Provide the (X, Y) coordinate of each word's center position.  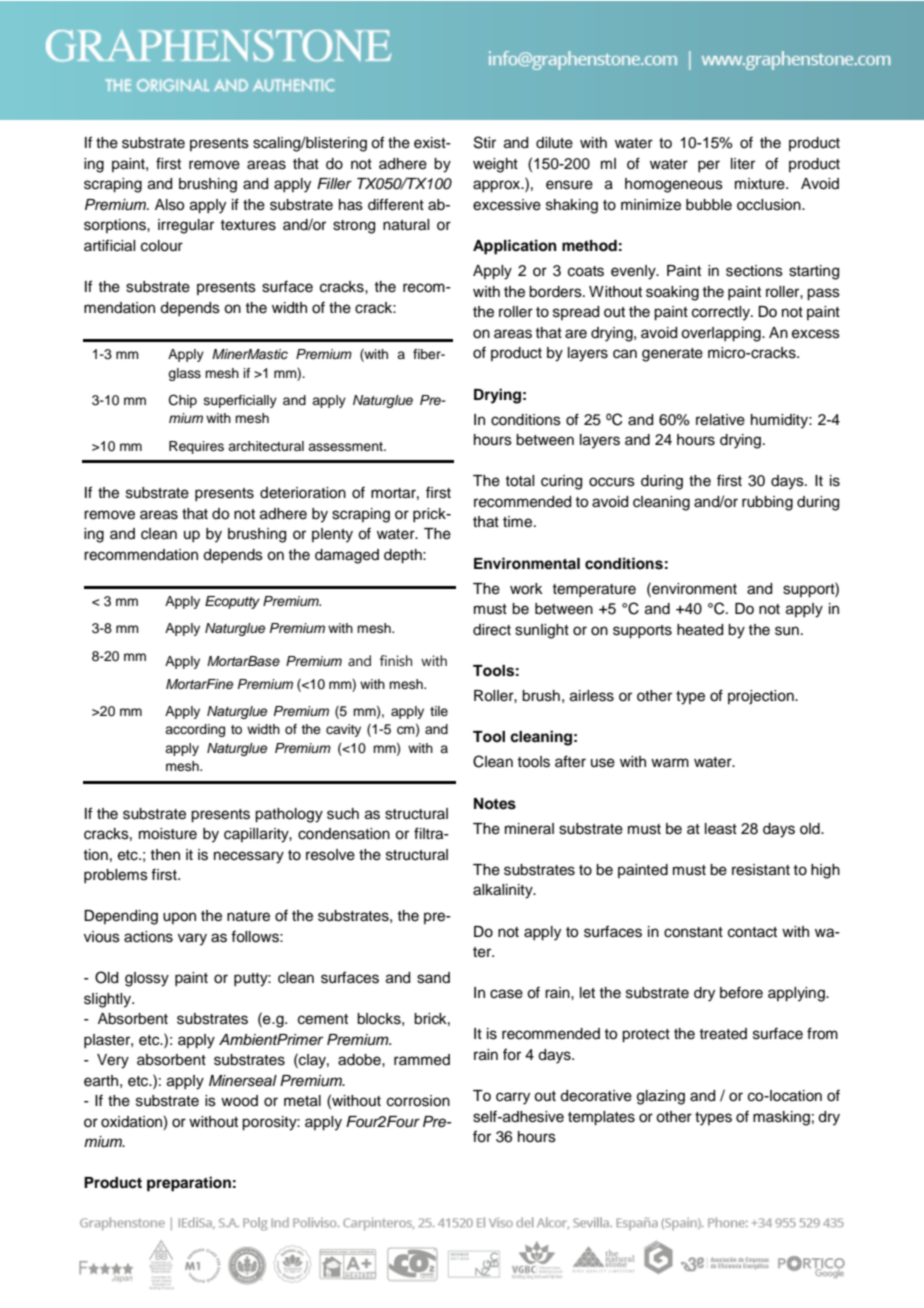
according (195, 730)
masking (781, 1118)
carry (513, 1098)
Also (169, 205)
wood (239, 1101)
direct (492, 630)
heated (700, 630)
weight (495, 165)
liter (743, 164)
